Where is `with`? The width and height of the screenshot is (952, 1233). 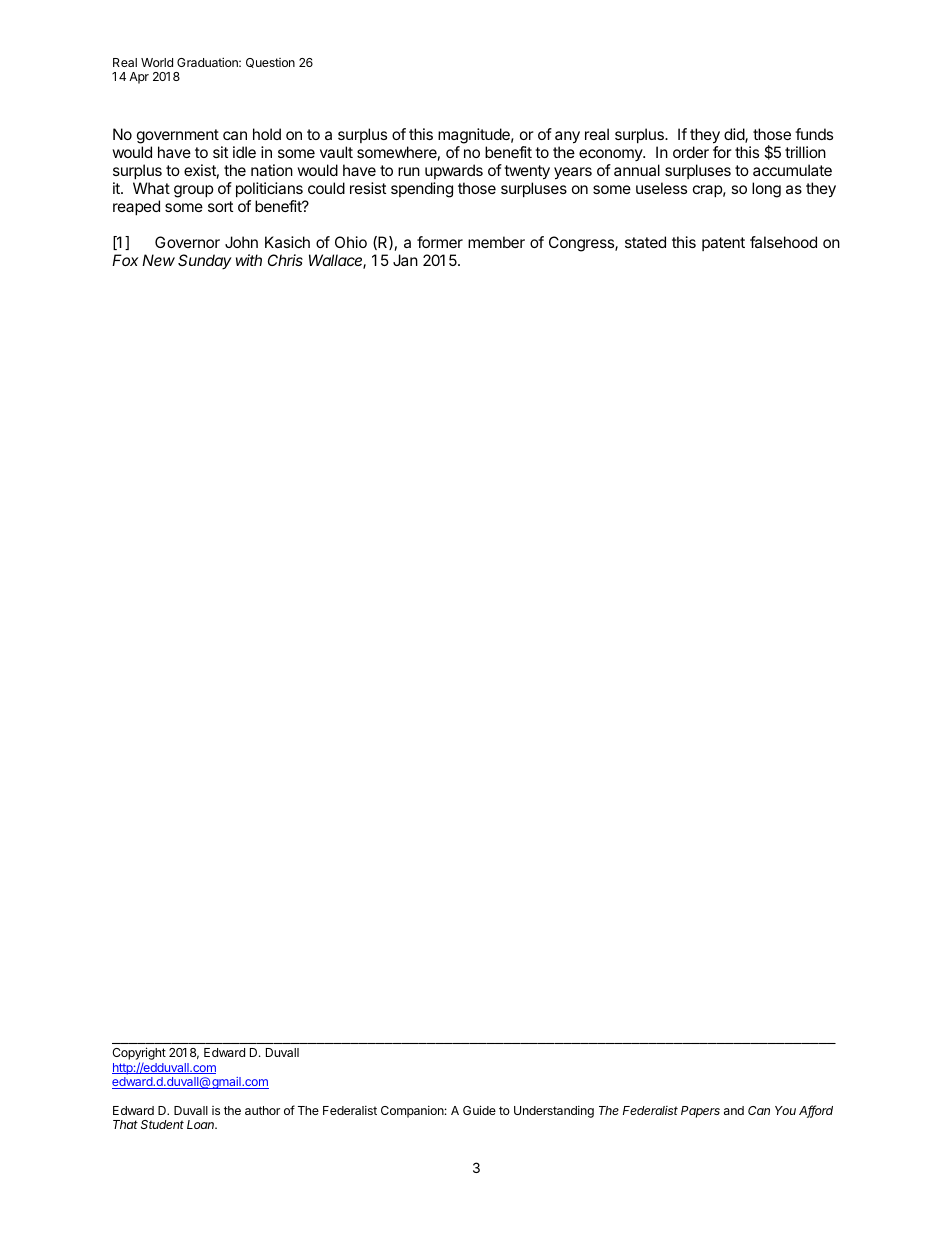
with is located at coordinates (249, 260).
